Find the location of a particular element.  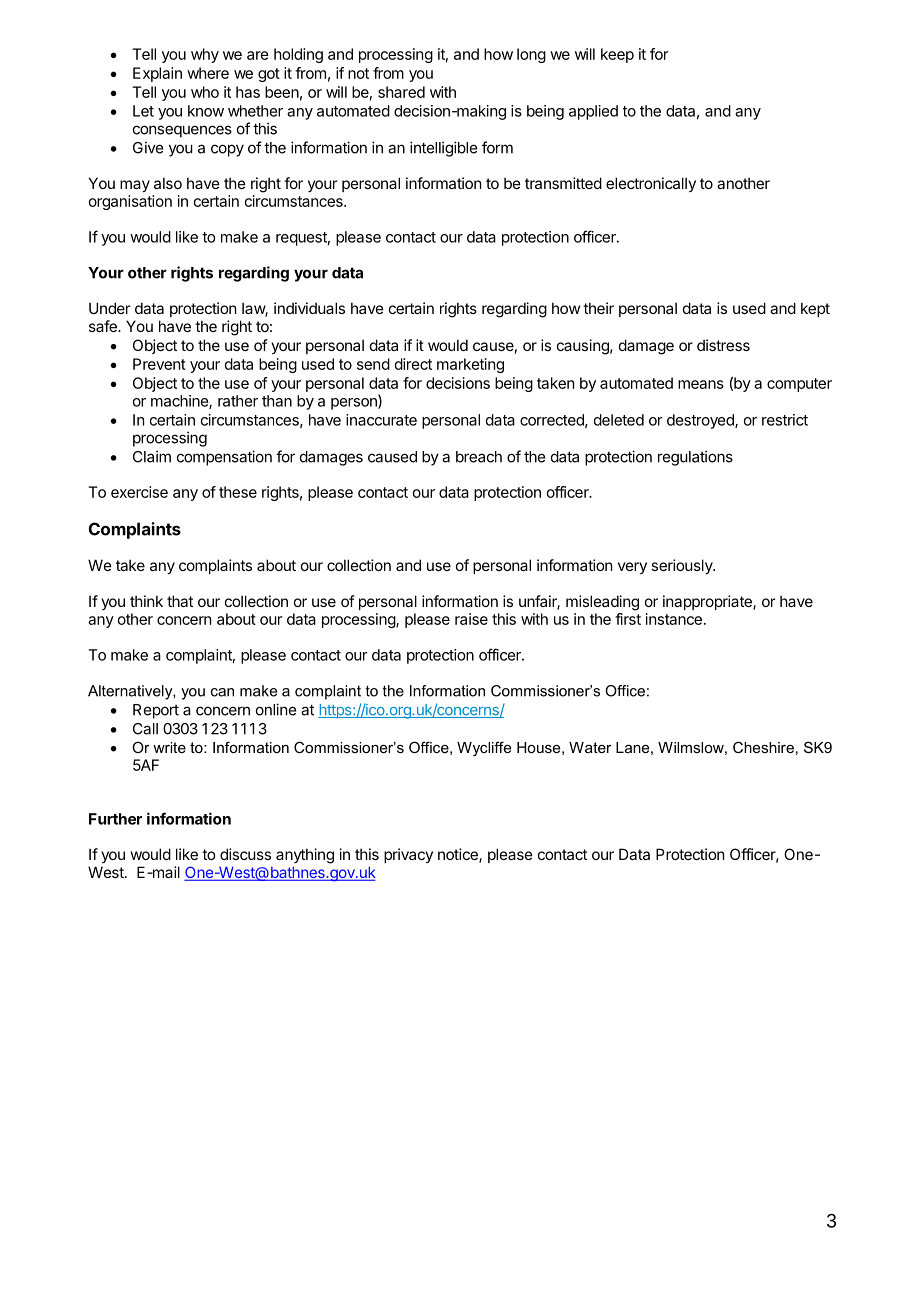

discuss is located at coordinates (245, 854).
